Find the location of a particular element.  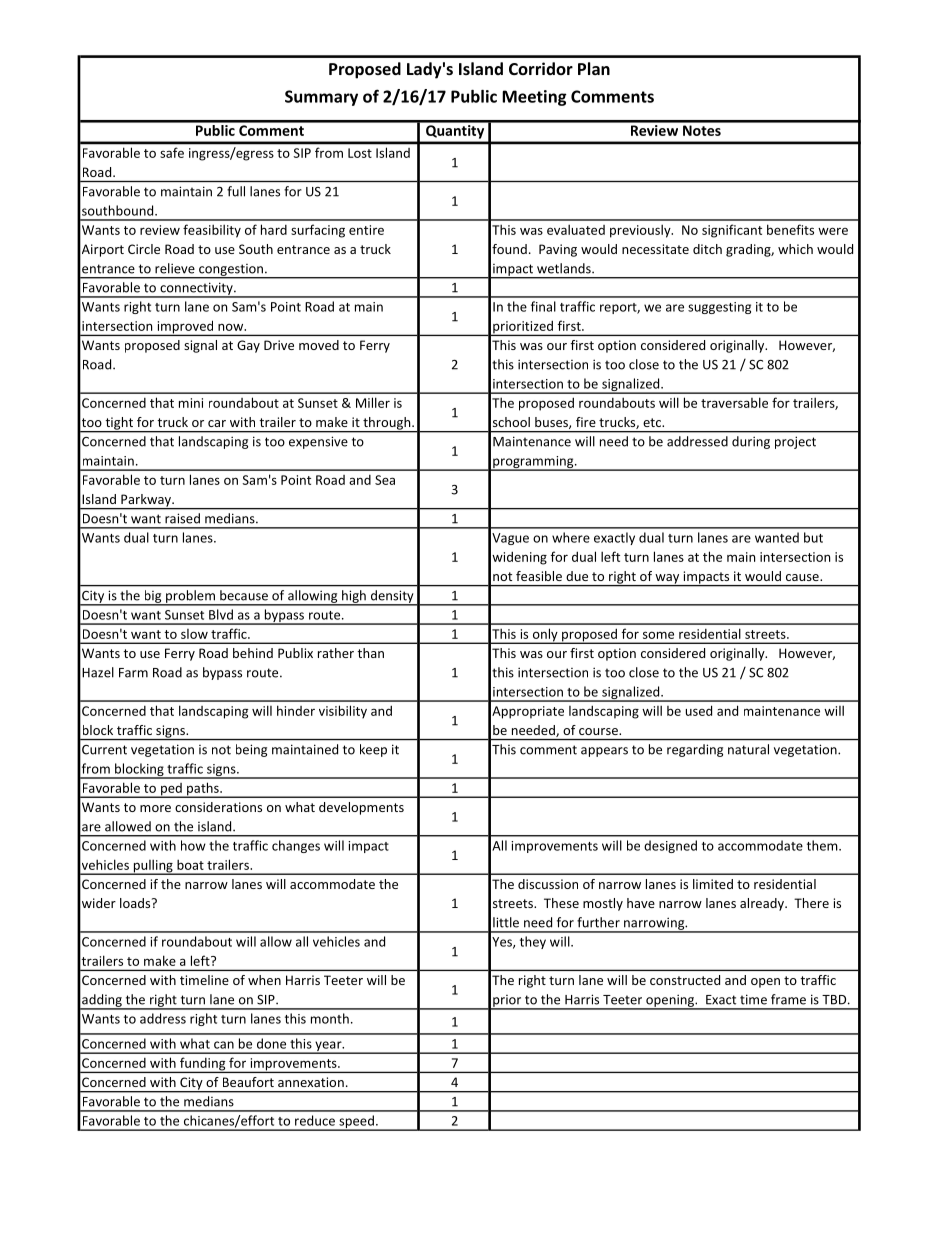

Miller is located at coordinates (373, 402).
